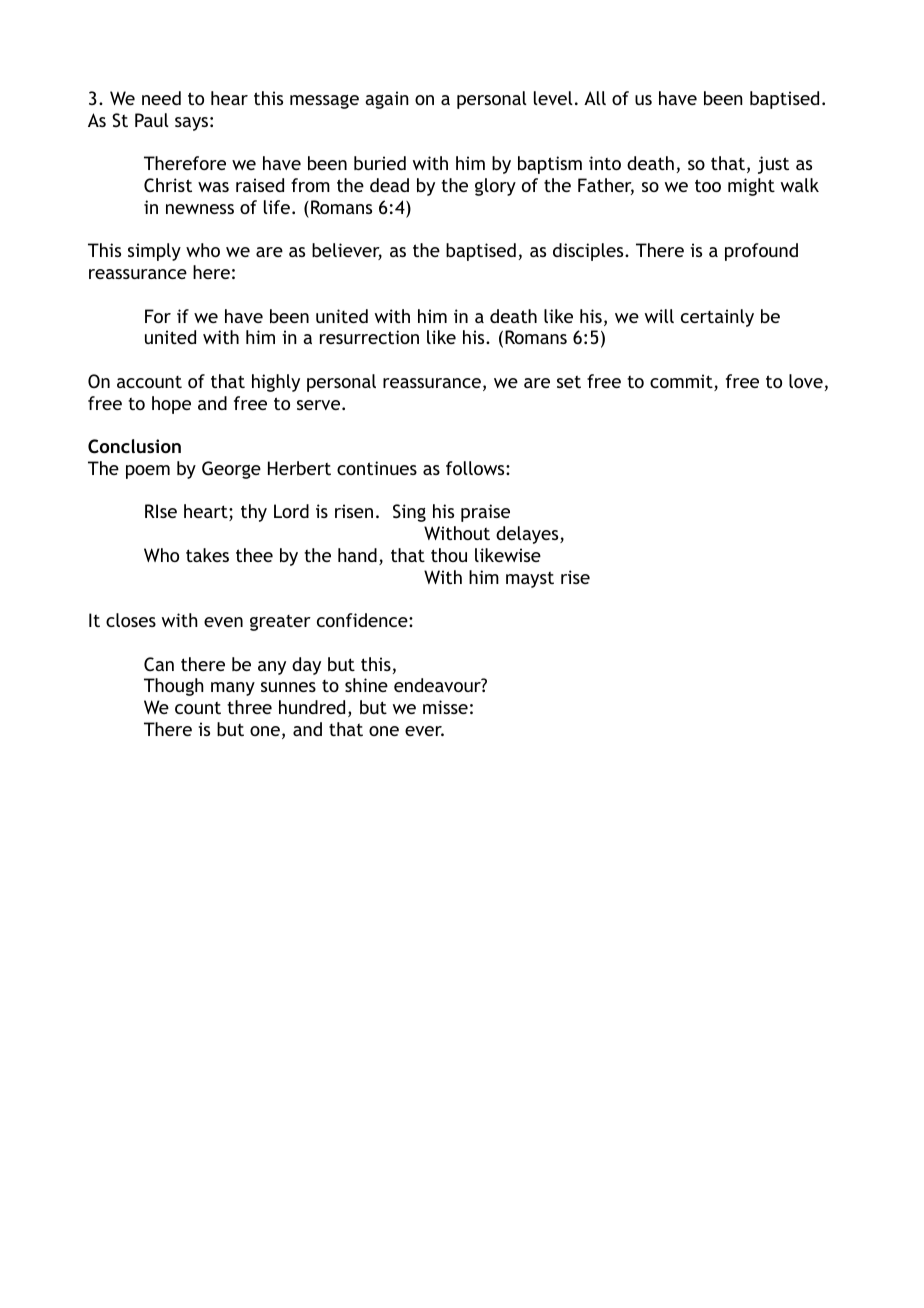 This page has width=924, height=1308. What do you see at coordinates (171, 405) in the page?
I see `hope` at bounding box center [171, 405].
